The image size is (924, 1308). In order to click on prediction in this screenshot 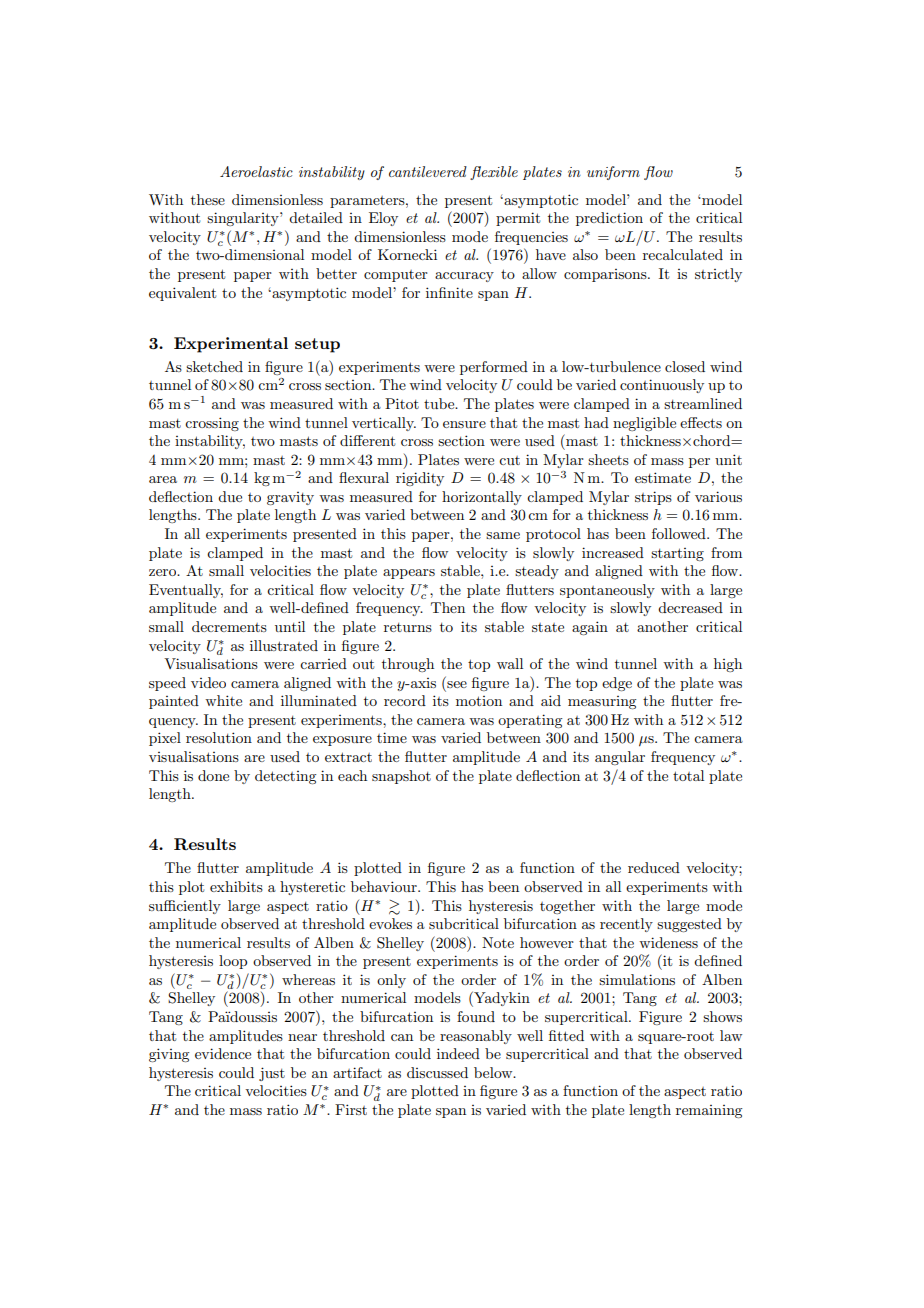, I will do `click(609, 219)`.
